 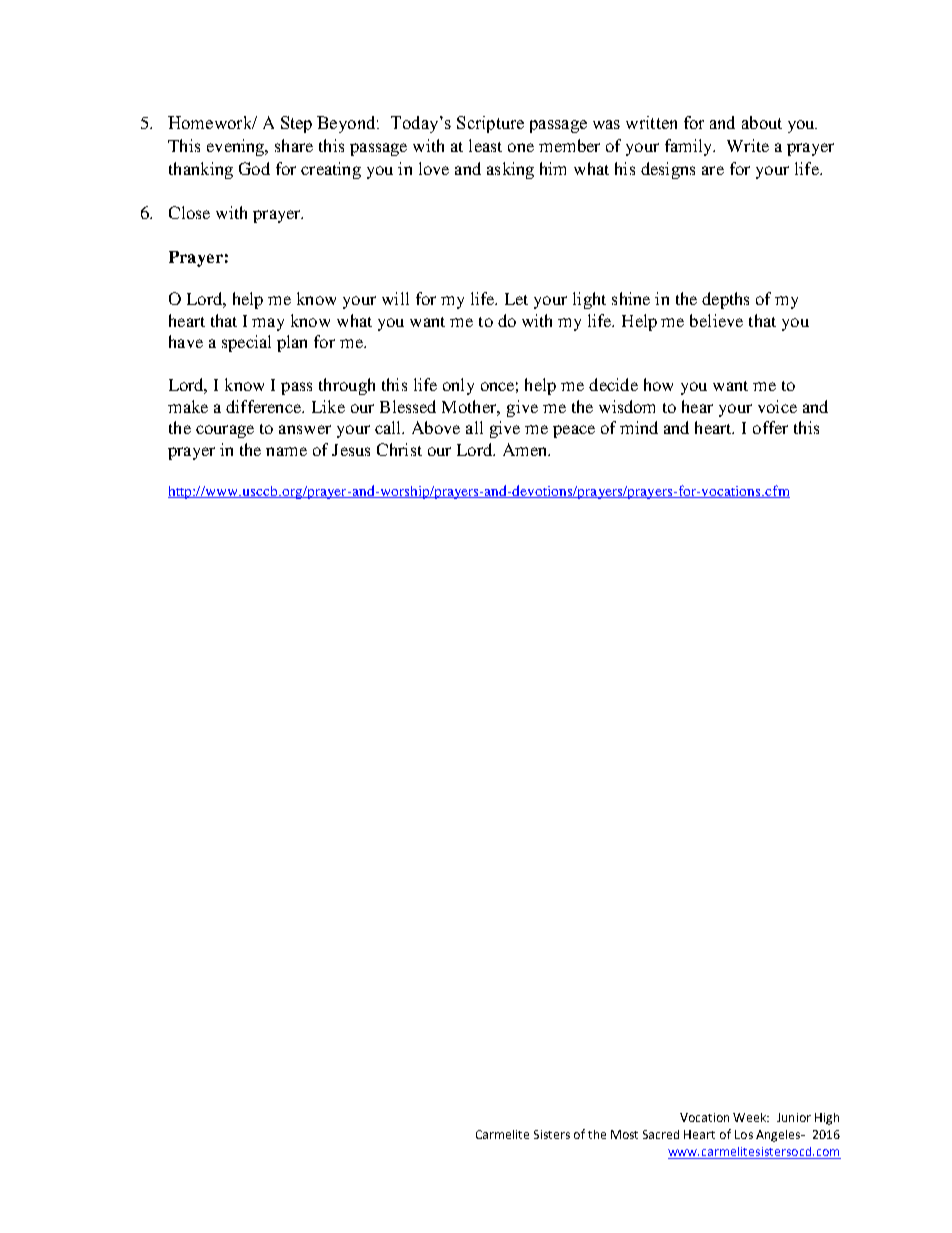 What do you see at coordinates (748, 145) in the document?
I see `Write` at bounding box center [748, 145].
